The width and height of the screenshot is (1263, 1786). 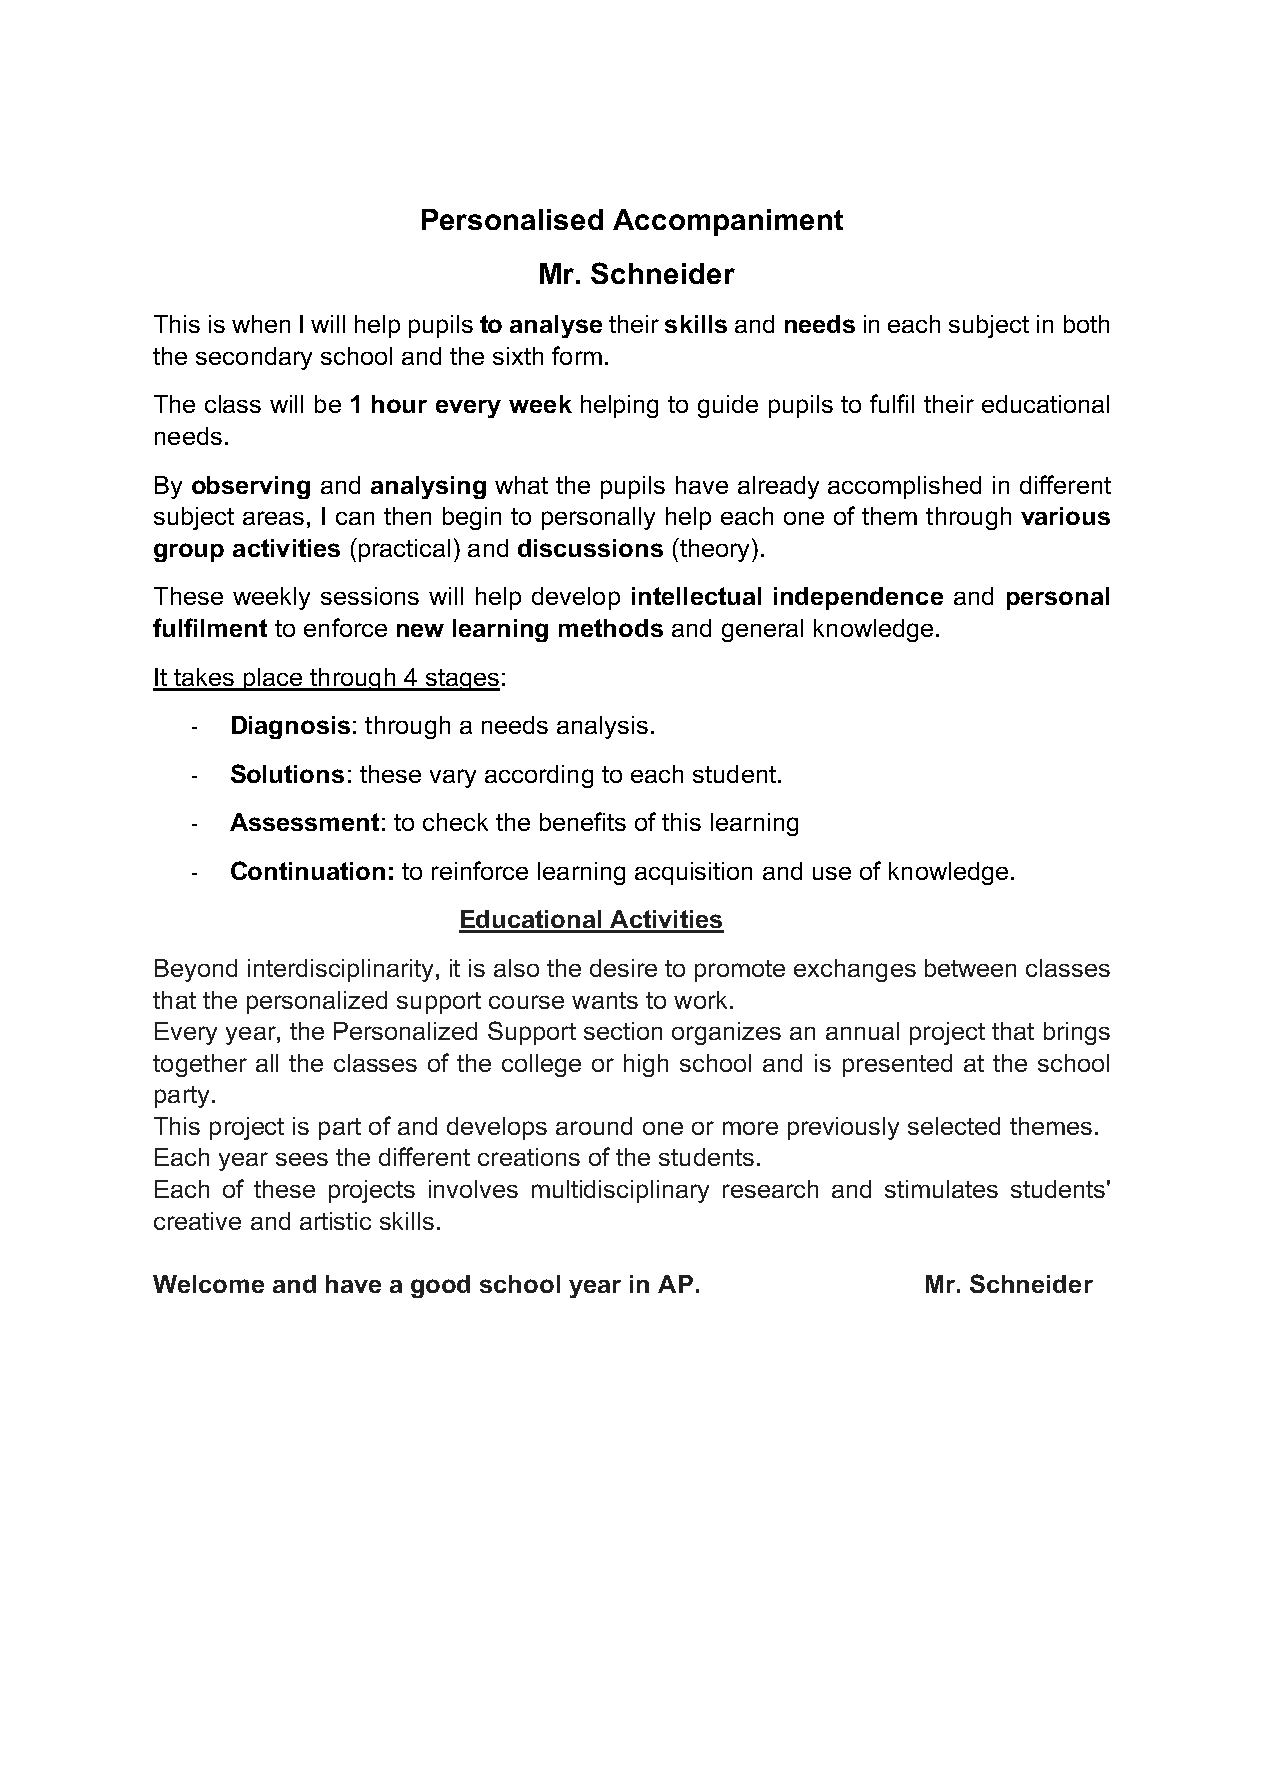 I want to click on artistic, so click(x=335, y=1221).
